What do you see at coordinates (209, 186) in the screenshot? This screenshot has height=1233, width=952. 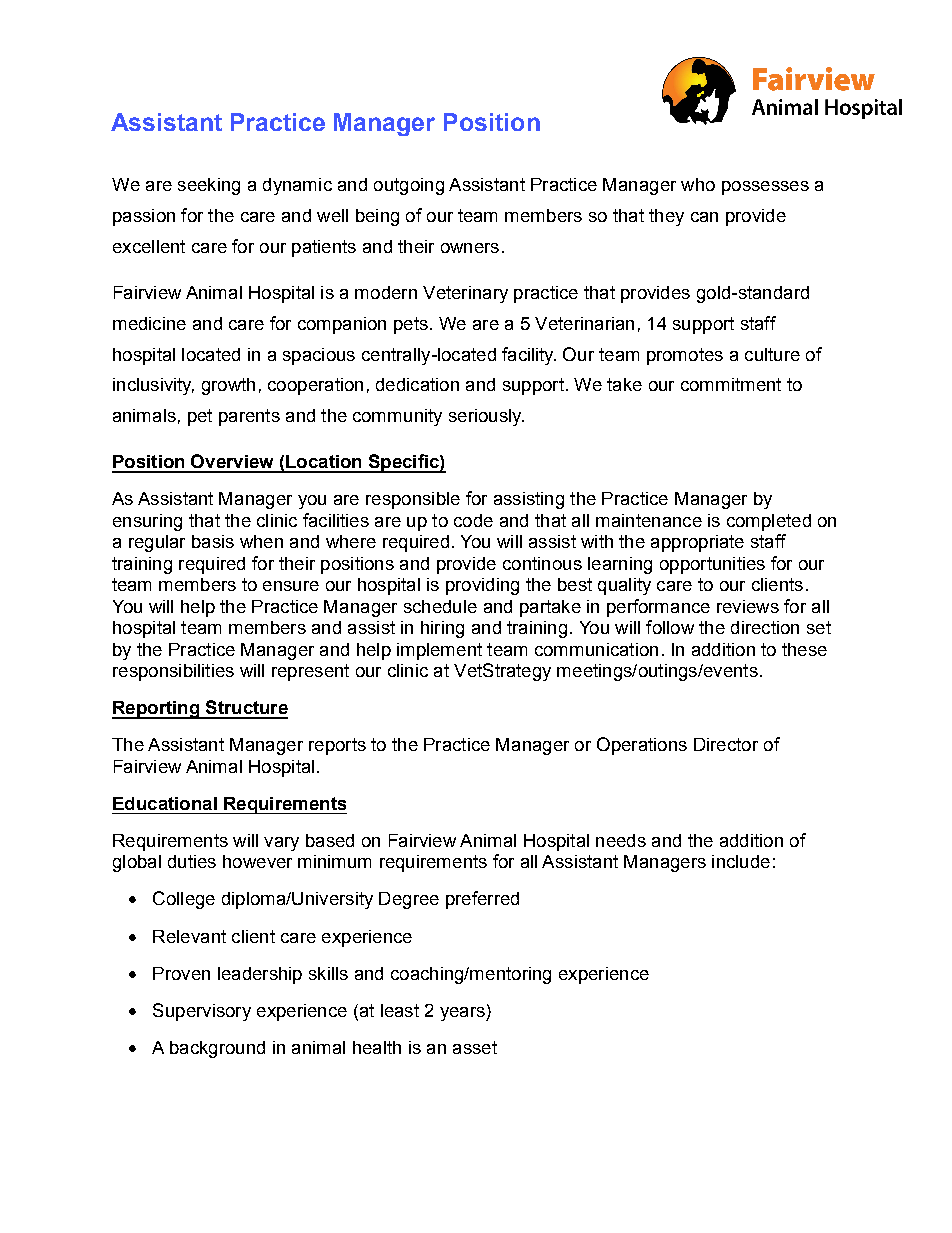 I see `seeking` at bounding box center [209, 186].
